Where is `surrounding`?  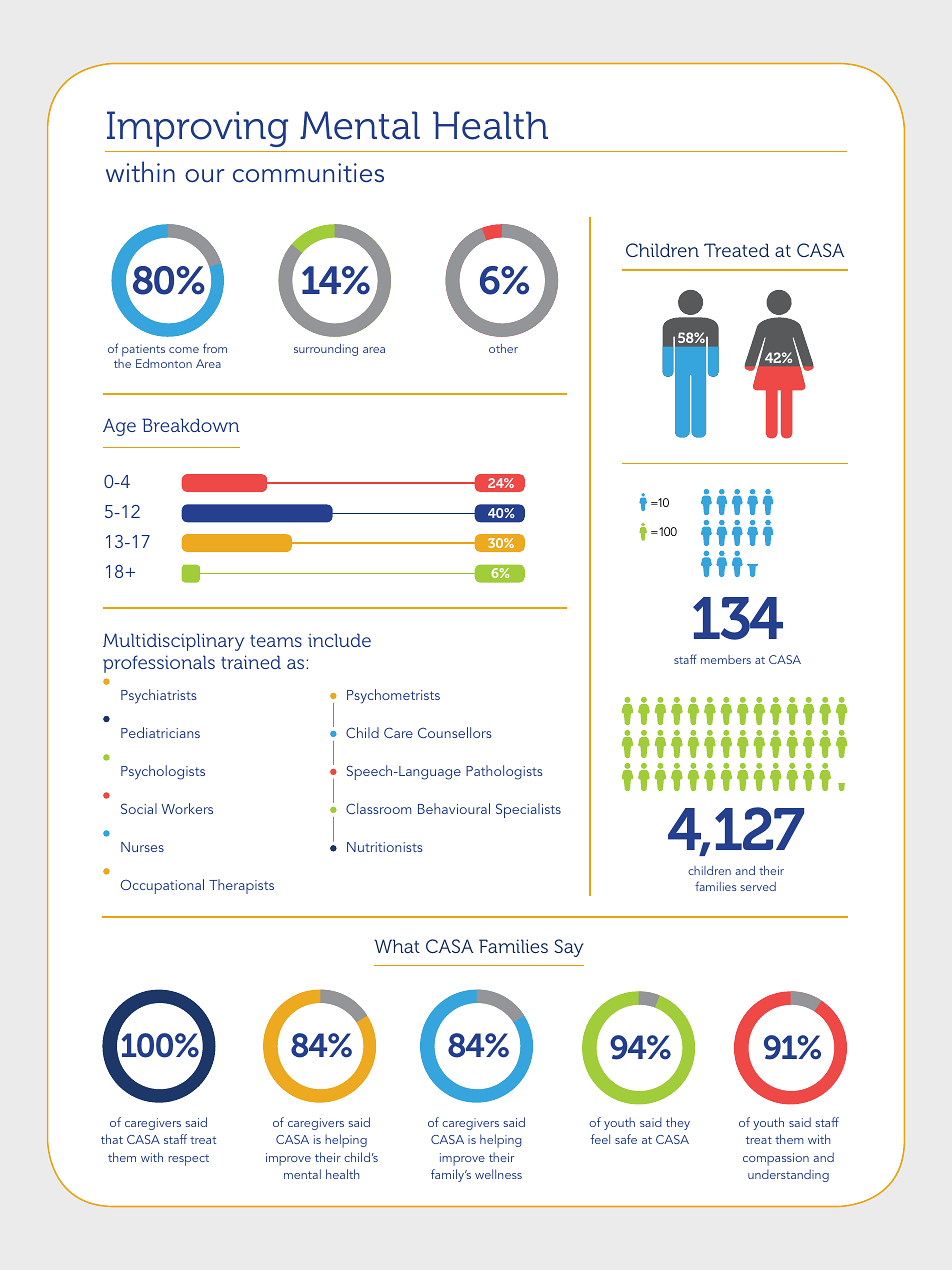 surrounding is located at coordinates (326, 350).
